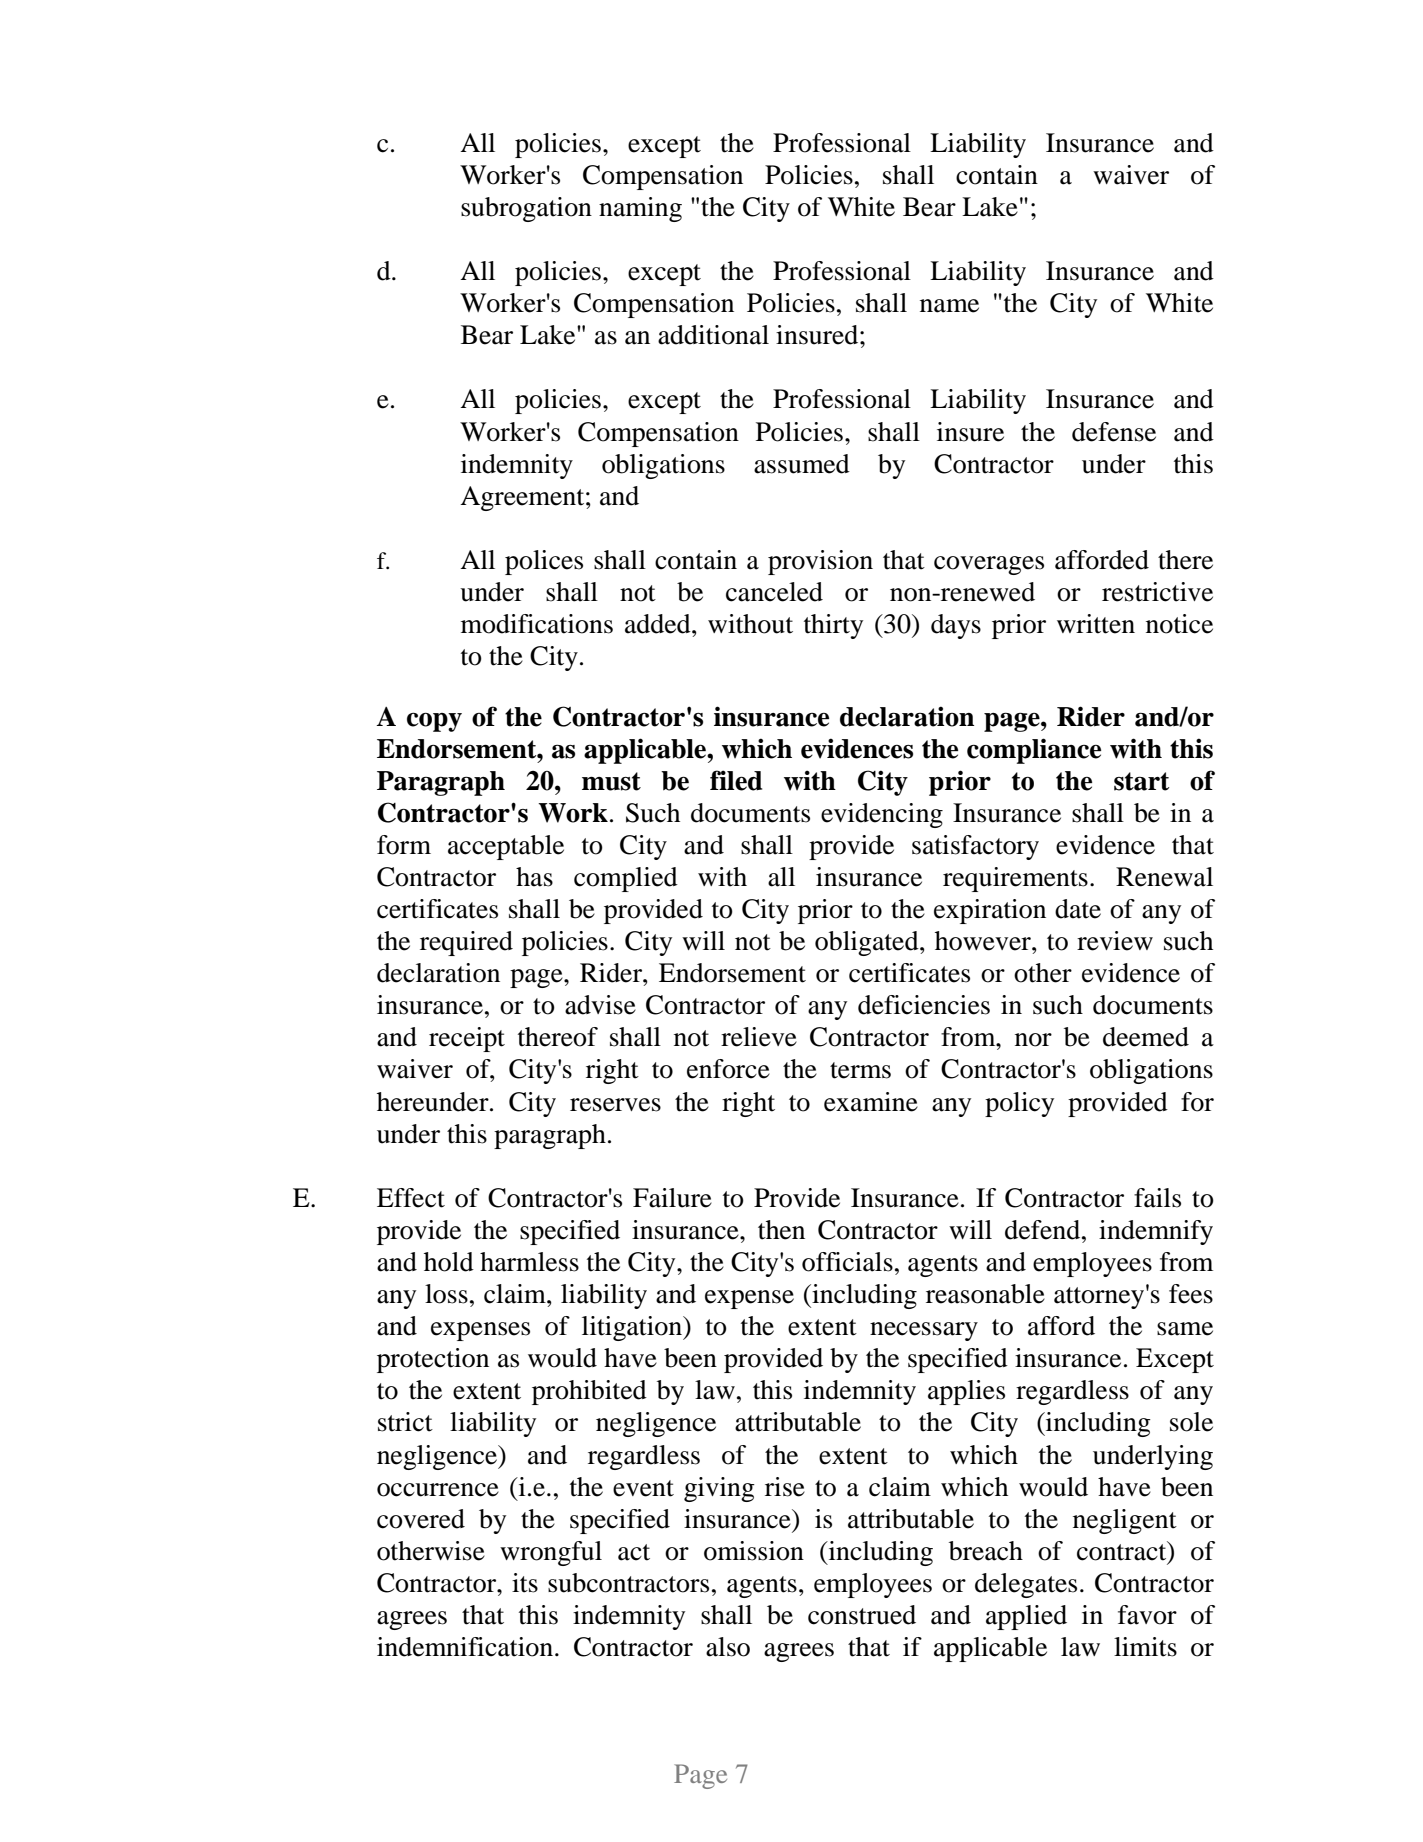  I want to click on defend, so click(1044, 1230).
